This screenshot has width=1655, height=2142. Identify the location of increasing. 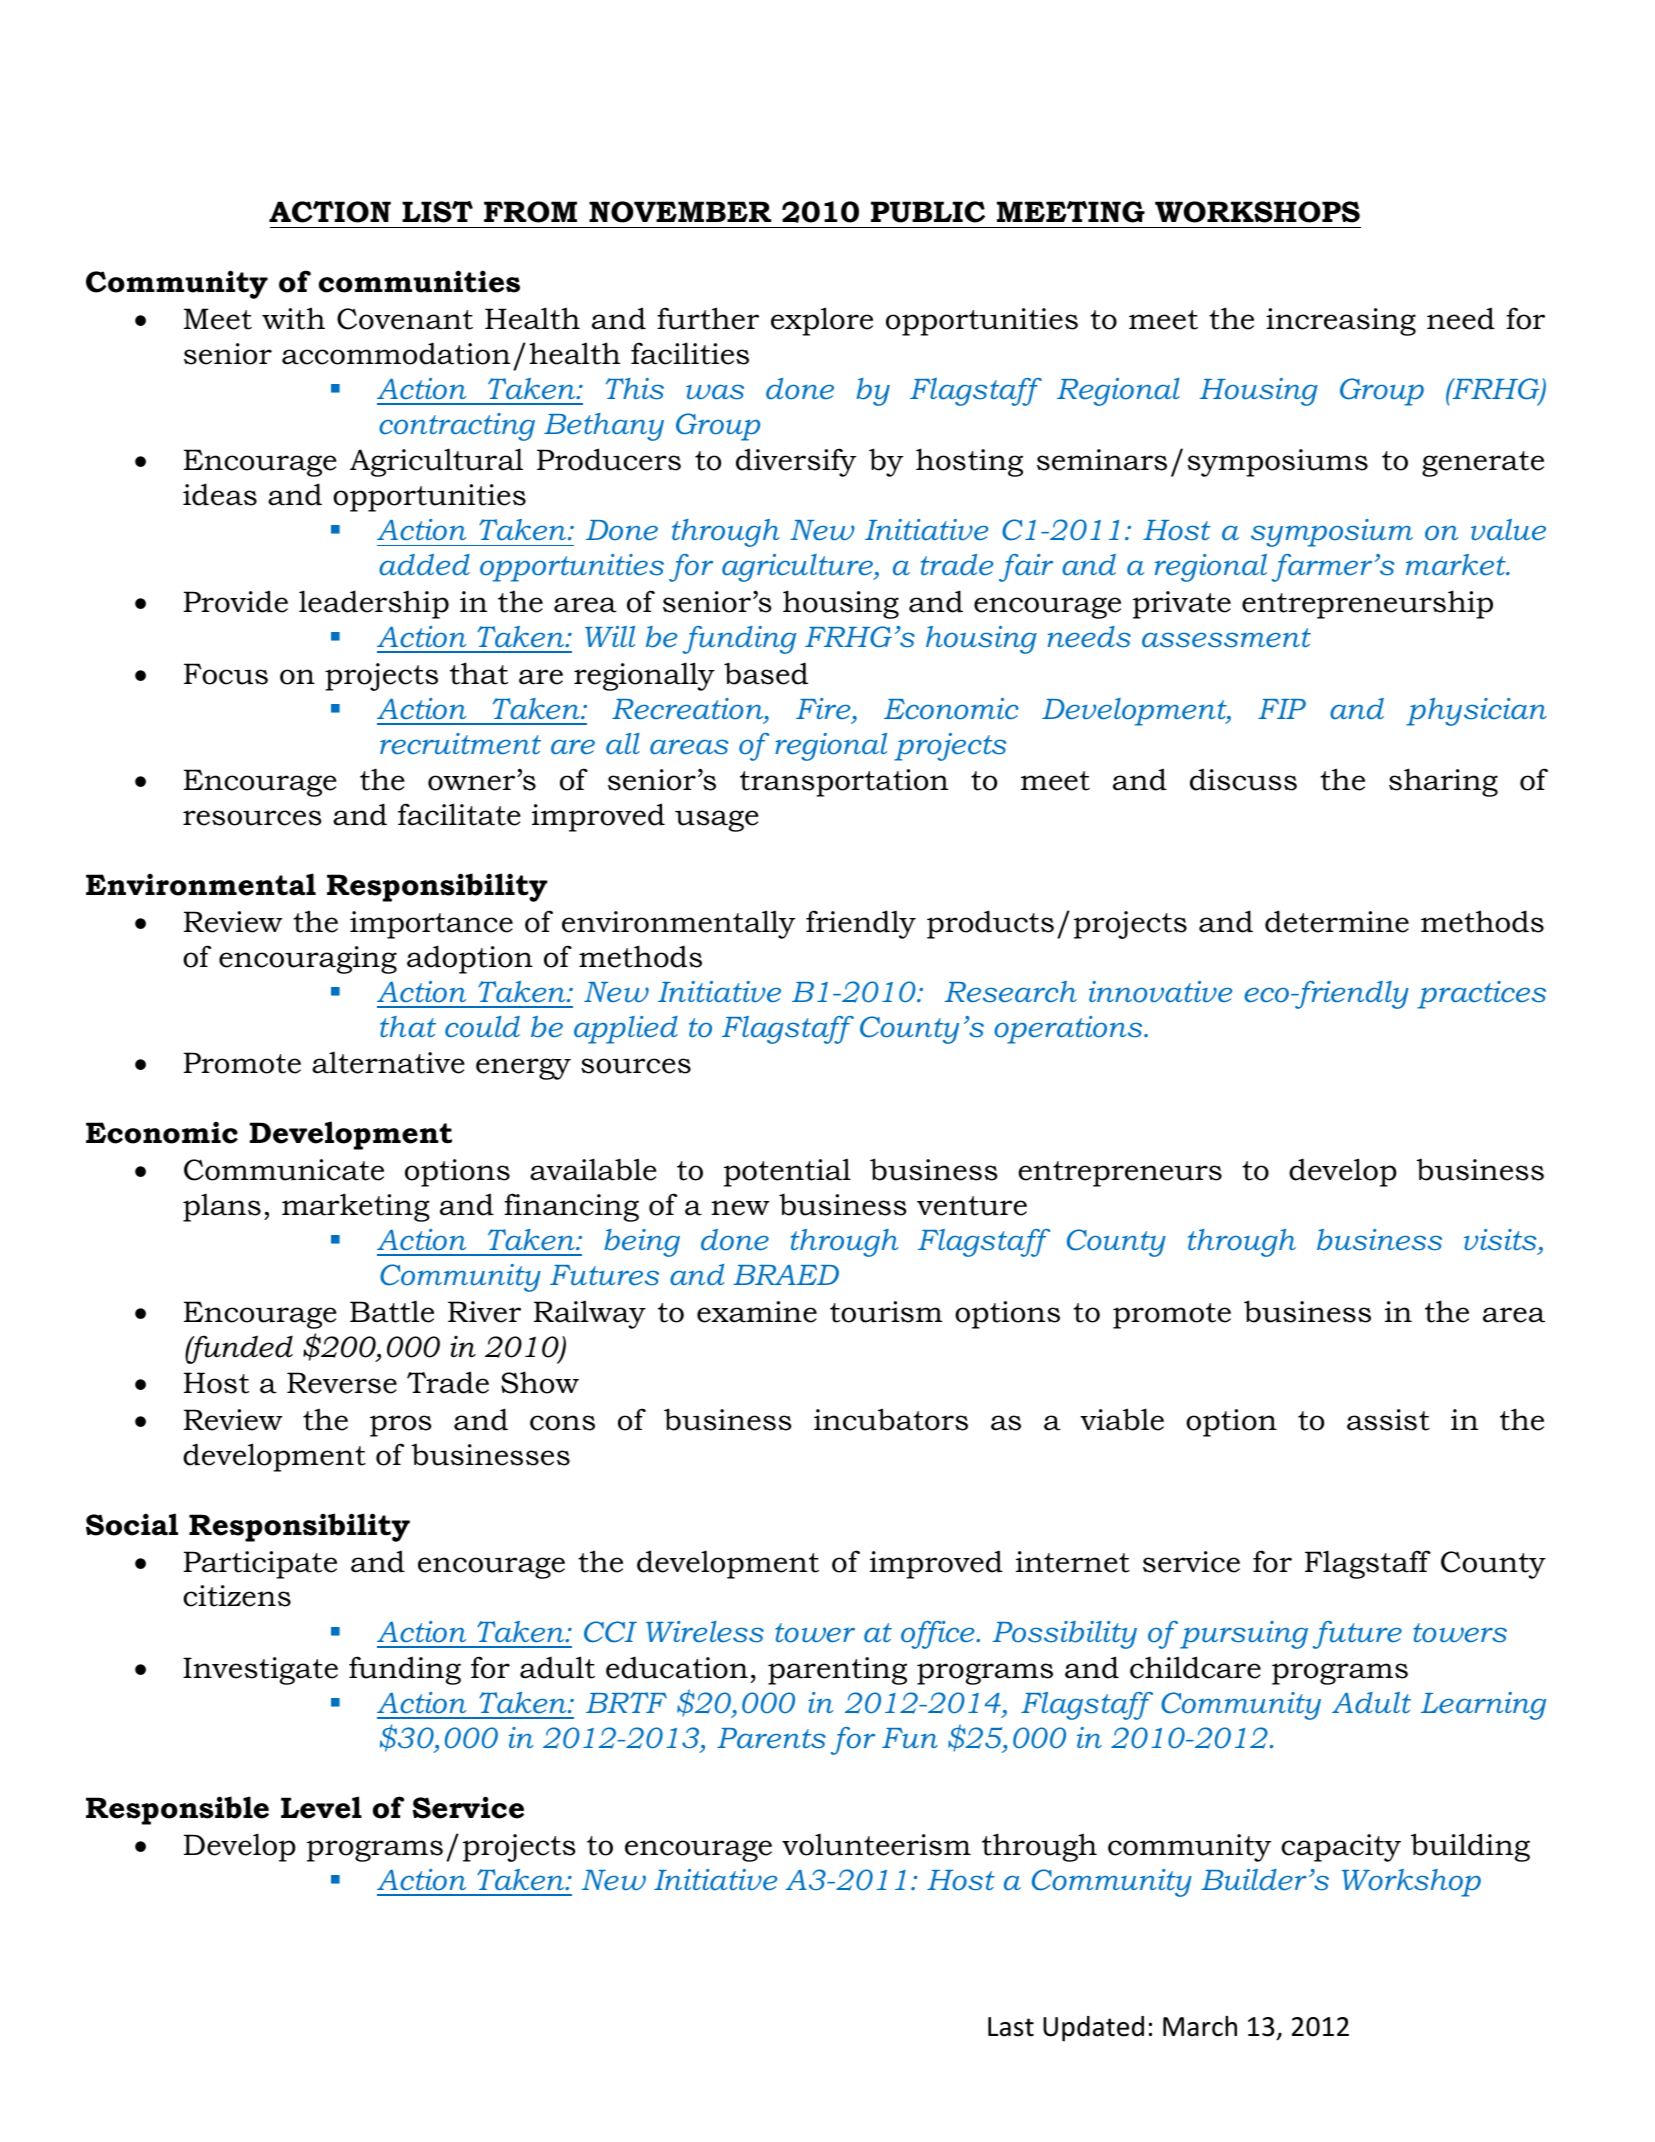
(1341, 322).
